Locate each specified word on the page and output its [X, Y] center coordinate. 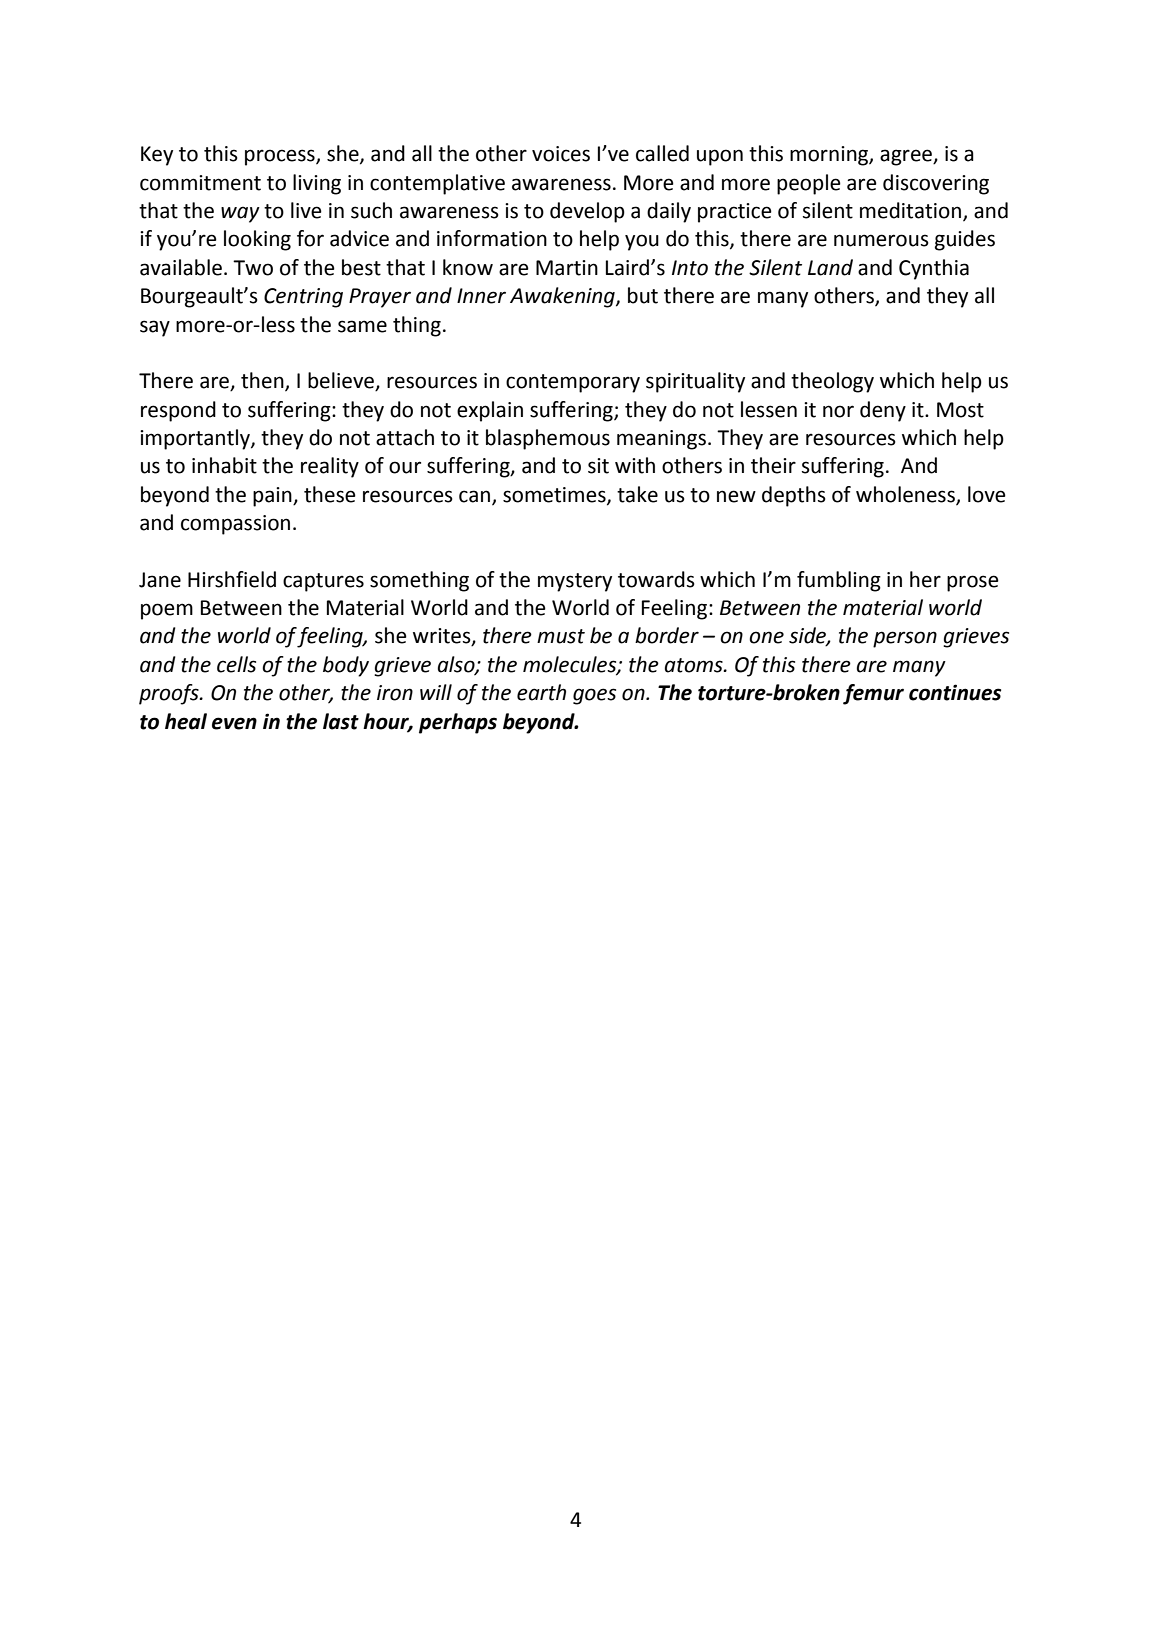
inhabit [224, 465]
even [234, 723]
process [281, 157]
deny [883, 411]
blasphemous [548, 439]
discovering [936, 184]
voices [561, 154]
